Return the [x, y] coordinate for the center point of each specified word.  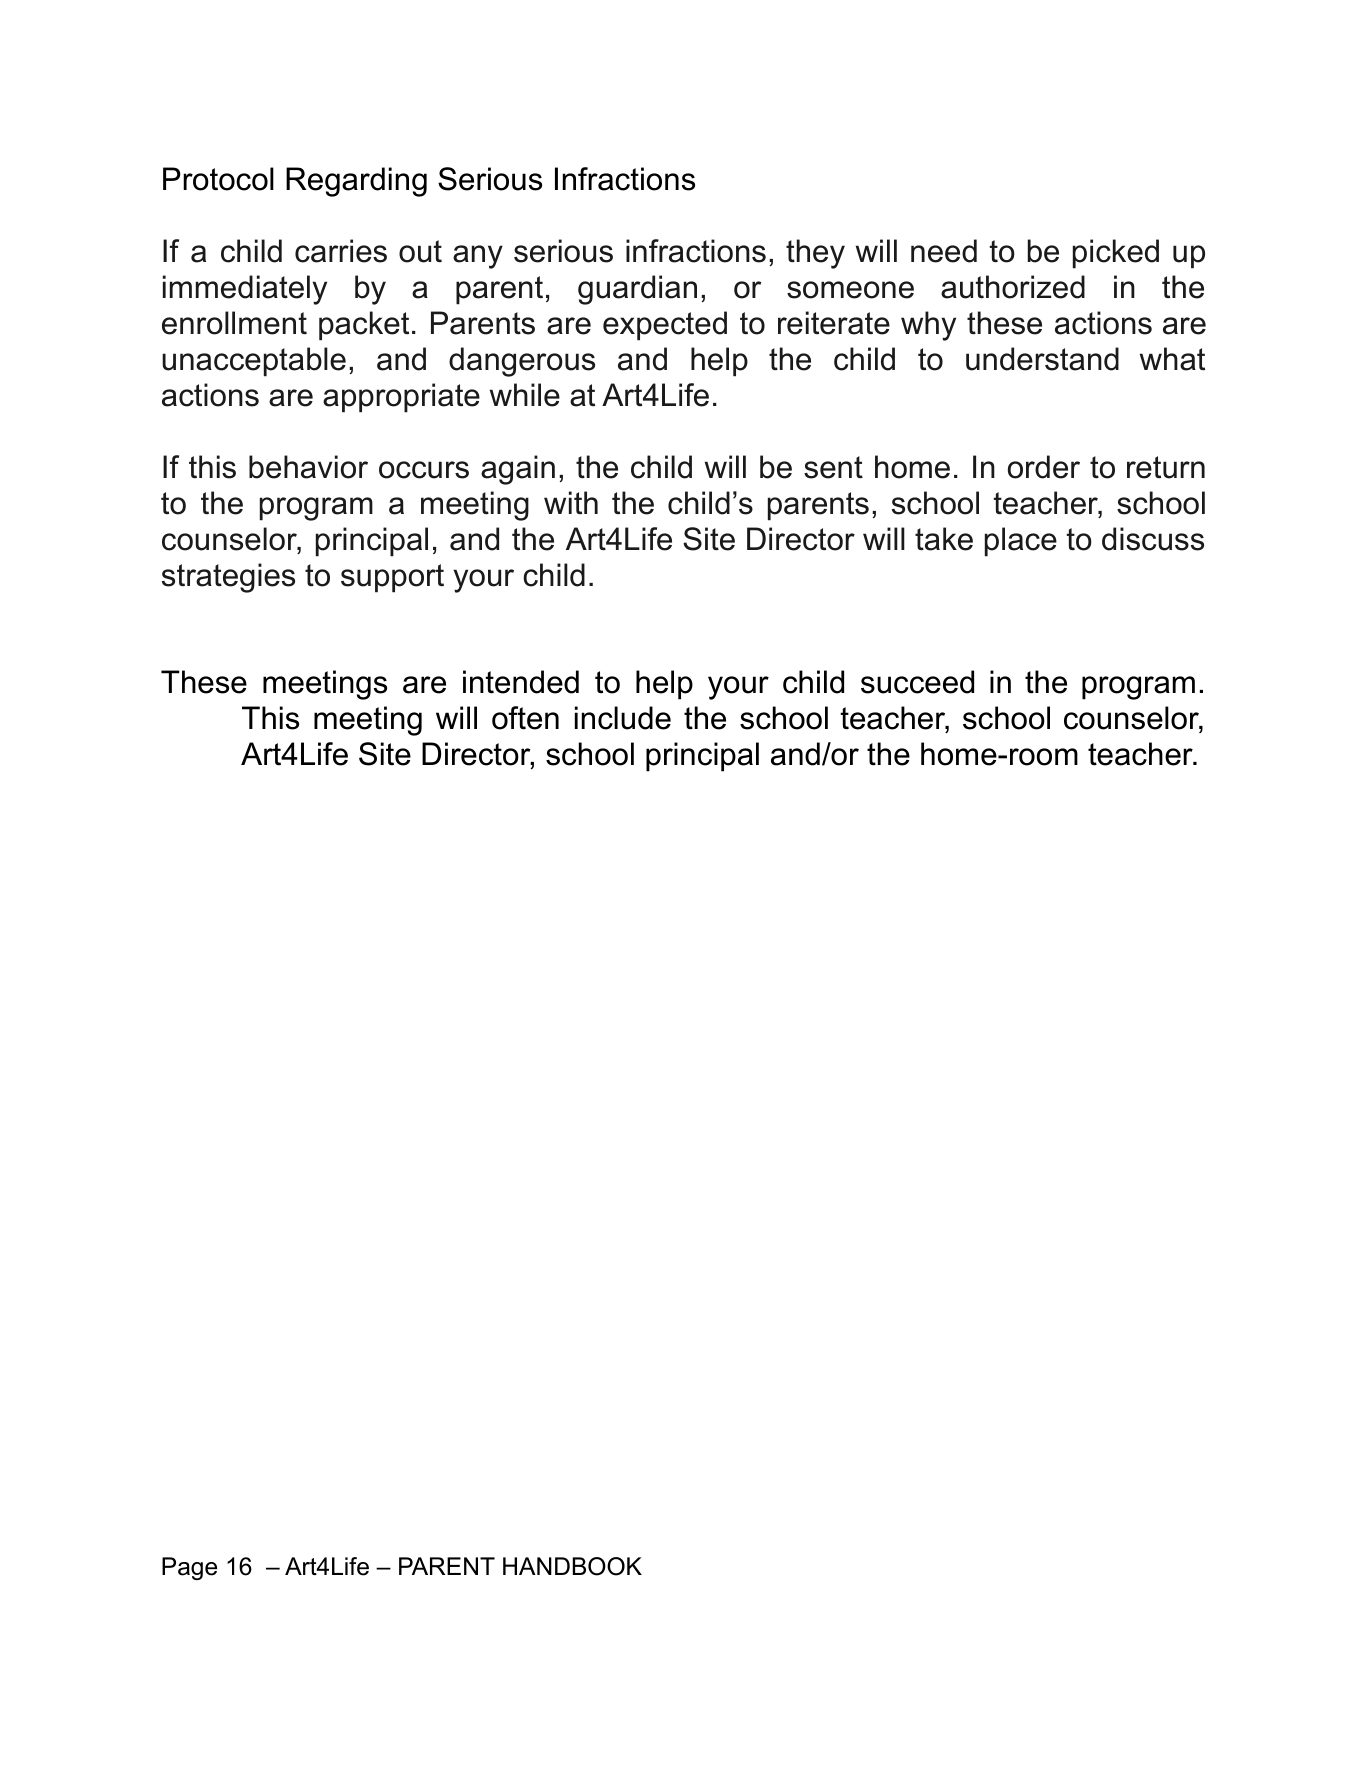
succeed [917, 682]
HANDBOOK [572, 1566]
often [525, 718]
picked [1116, 254]
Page [189, 1568]
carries [341, 251]
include [623, 718]
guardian [637, 290]
